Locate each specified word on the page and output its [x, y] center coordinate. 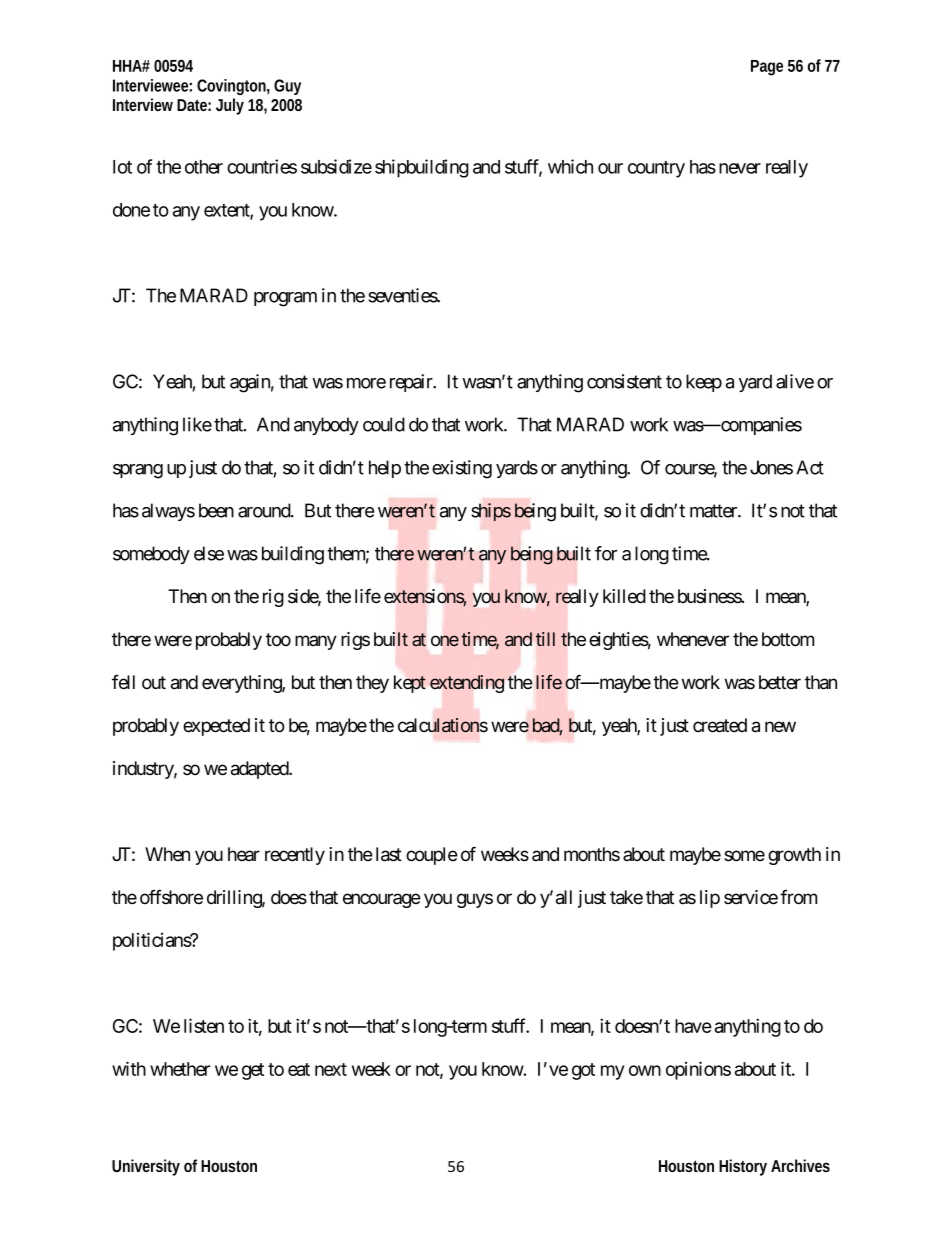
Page [767, 68]
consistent [624, 381]
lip [710, 899]
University [146, 1167]
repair [412, 383]
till [545, 639]
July [230, 106]
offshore [171, 897]
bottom [788, 639]
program [285, 299]
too [278, 640]
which [570, 166]
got [583, 1071]
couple [432, 856]
